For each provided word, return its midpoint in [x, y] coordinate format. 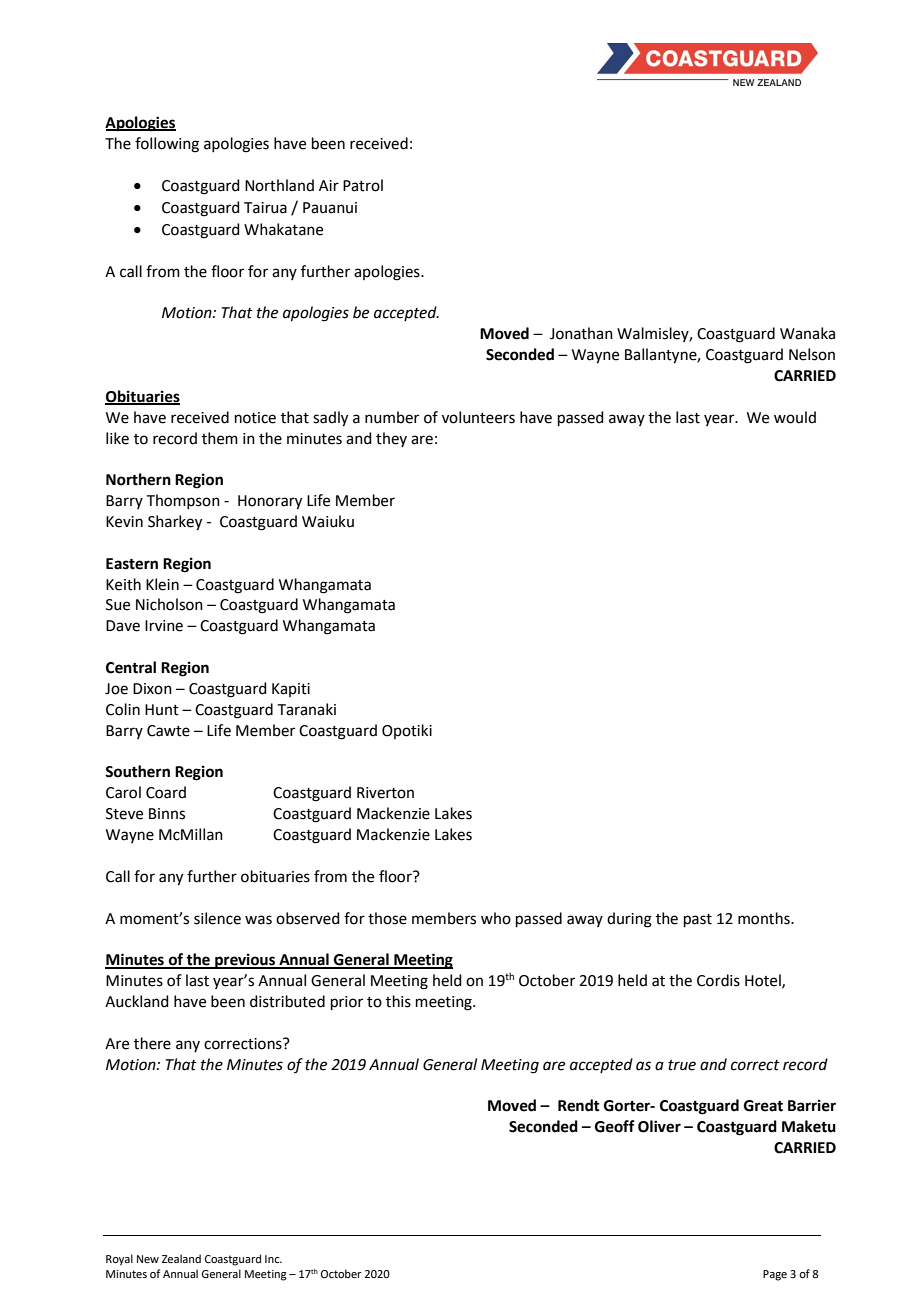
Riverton [385, 793]
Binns [167, 814]
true [682, 1065]
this [398, 1001]
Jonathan [581, 333]
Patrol [363, 185]
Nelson [812, 354]
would [795, 417]
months [765, 918]
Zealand [181, 1258]
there [152, 1043]
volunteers [478, 417]
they [391, 439]
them [220, 438]
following [167, 145]
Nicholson [169, 604]
